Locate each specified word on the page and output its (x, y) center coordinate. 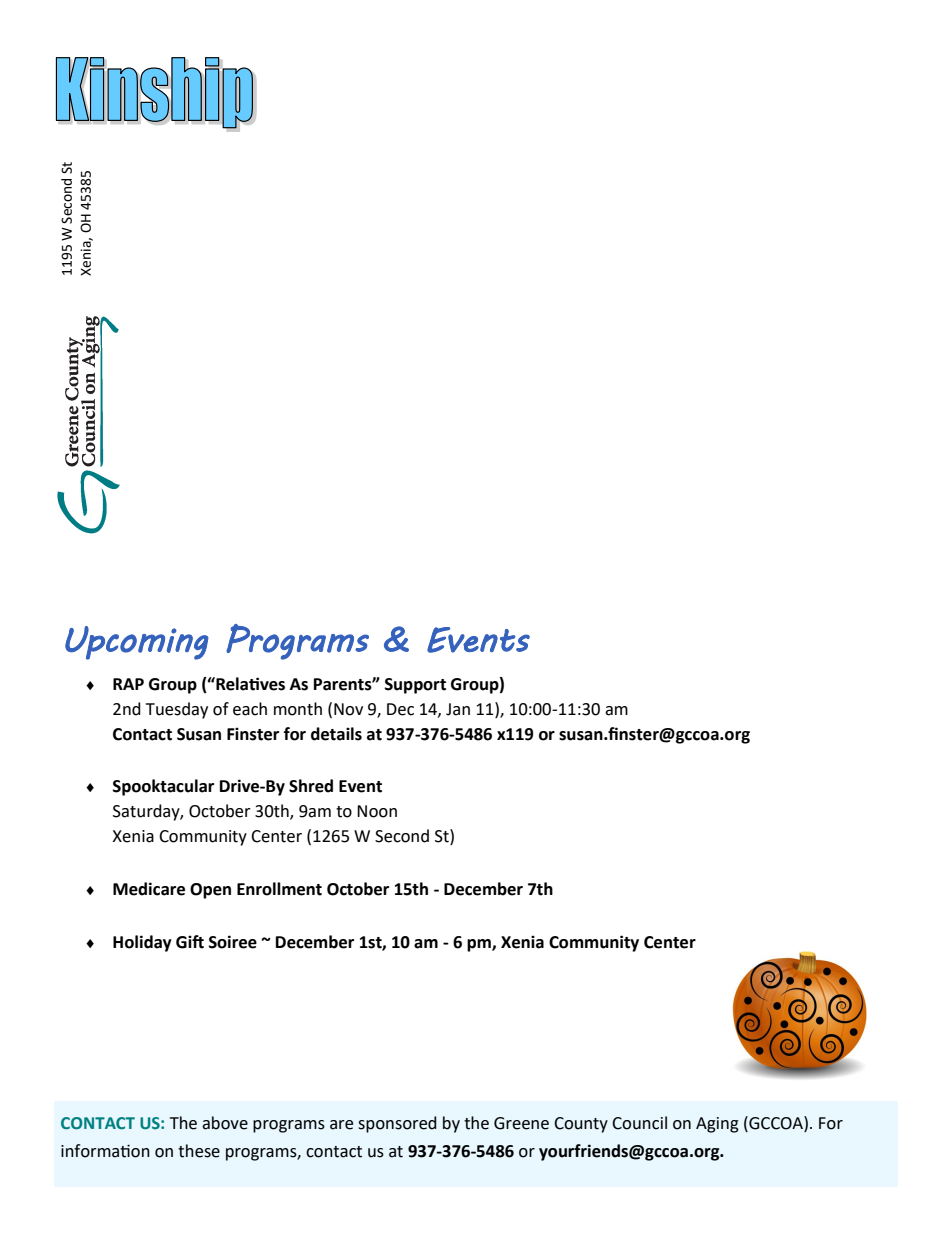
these (199, 1151)
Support (415, 686)
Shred (311, 786)
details (336, 734)
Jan (458, 709)
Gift (190, 942)
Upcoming (137, 643)
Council (639, 1123)
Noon (377, 811)
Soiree (233, 942)
